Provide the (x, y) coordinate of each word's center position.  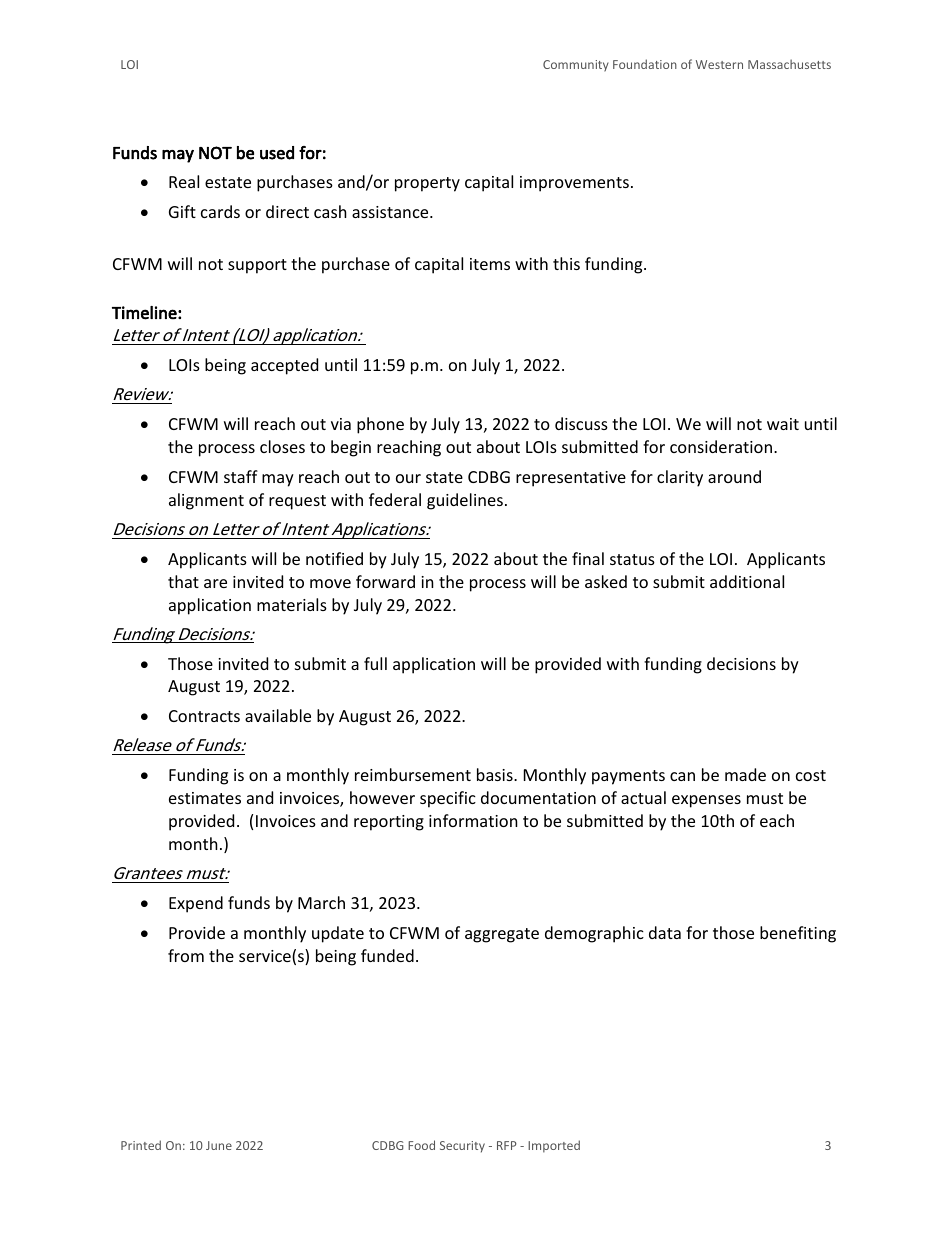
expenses (706, 801)
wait (783, 424)
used (277, 153)
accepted (284, 366)
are (215, 583)
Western (719, 64)
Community (576, 66)
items (490, 264)
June (219, 1145)
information (473, 820)
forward (385, 581)
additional (747, 581)
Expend (196, 904)
